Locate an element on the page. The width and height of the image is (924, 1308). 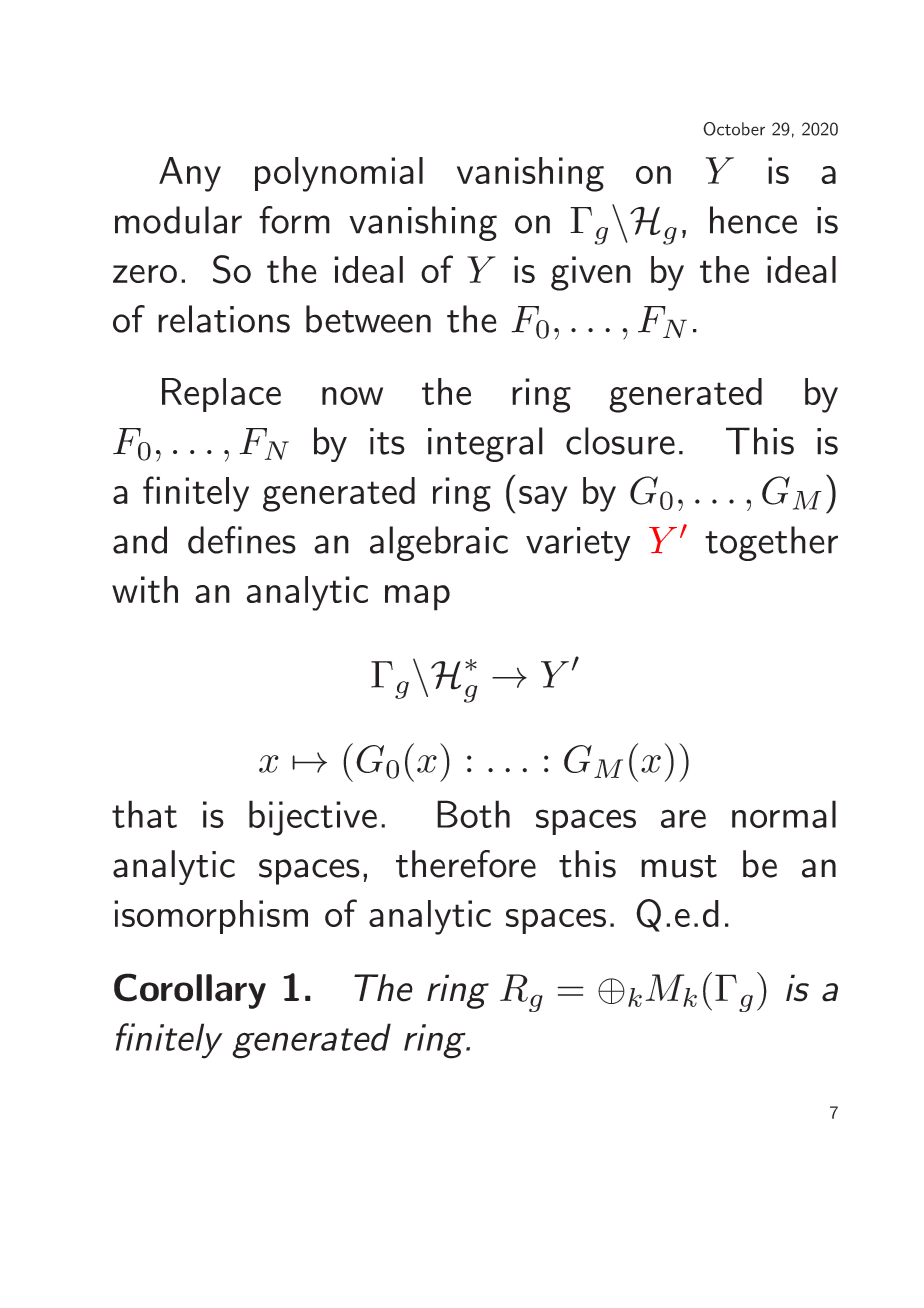
Corollary is located at coordinates (190, 991).
